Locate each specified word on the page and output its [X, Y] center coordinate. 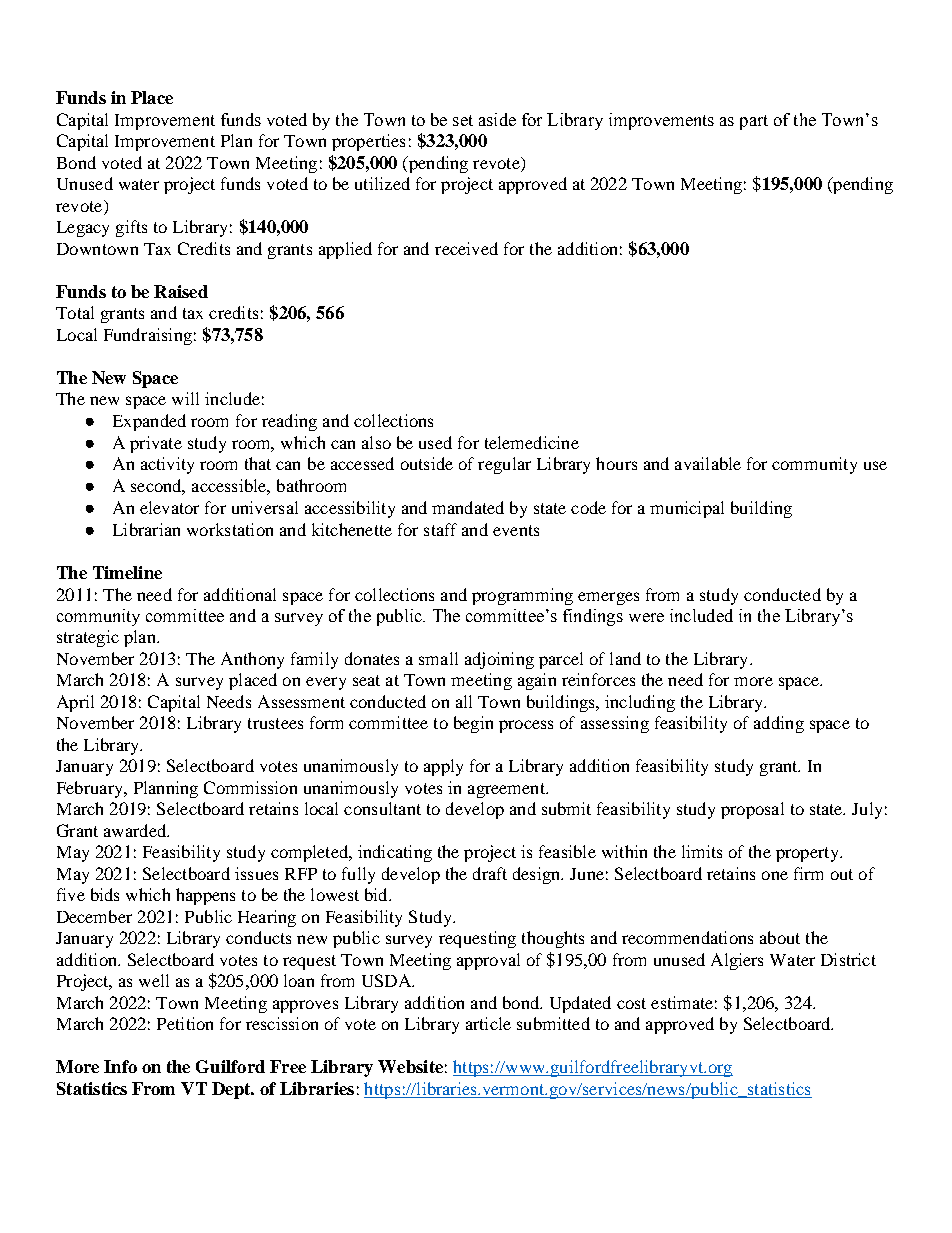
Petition [185, 1023]
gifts [131, 228]
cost [631, 1003]
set [463, 120]
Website [410, 1066]
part [754, 122]
